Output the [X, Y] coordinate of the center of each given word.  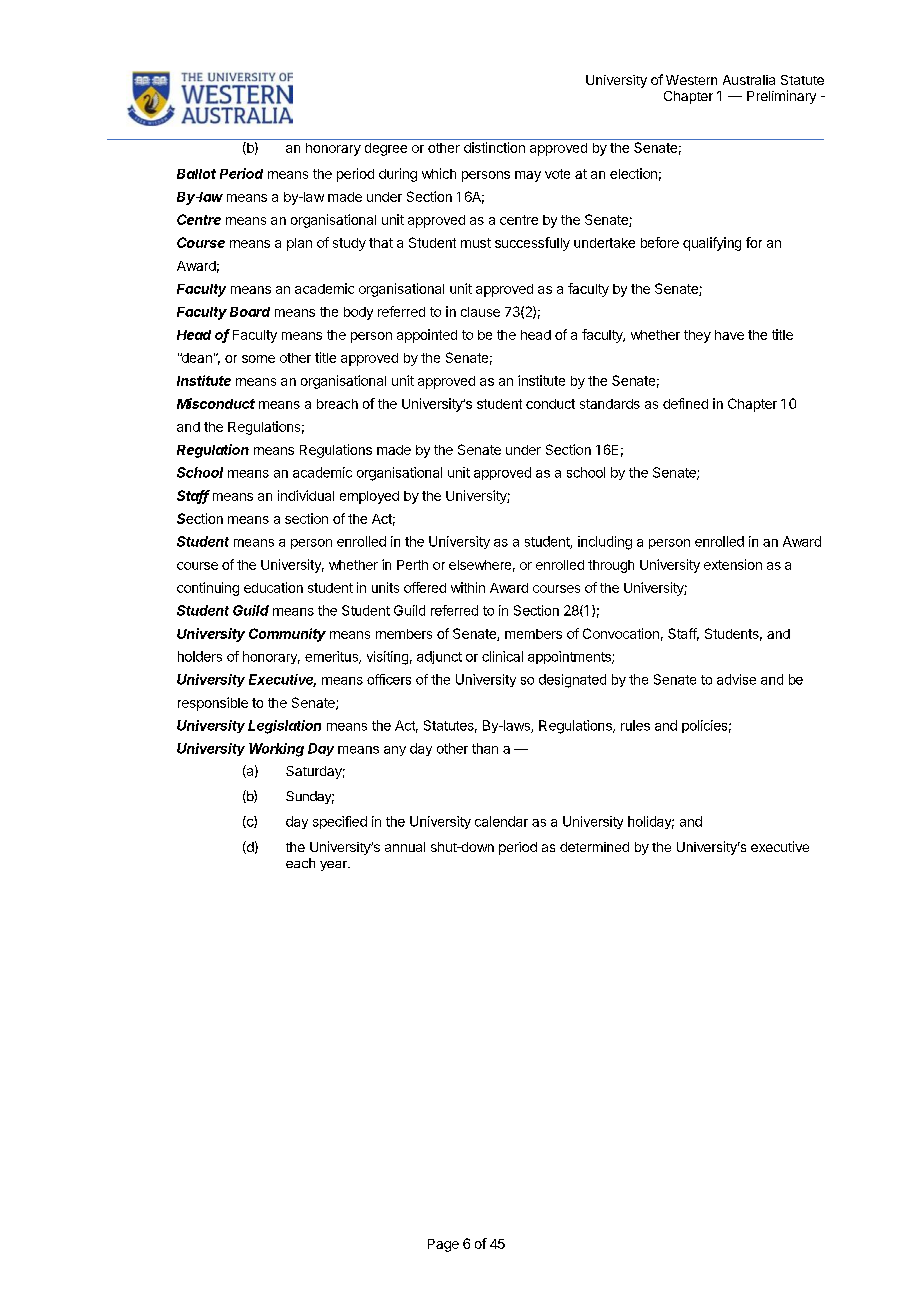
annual [405, 847]
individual [306, 495]
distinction [494, 147]
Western [691, 80]
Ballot [196, 174]
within [468, 587]
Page [443, 1245]
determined [594, 847]
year [334, 866]
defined [685, 403]
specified [340, 822]
